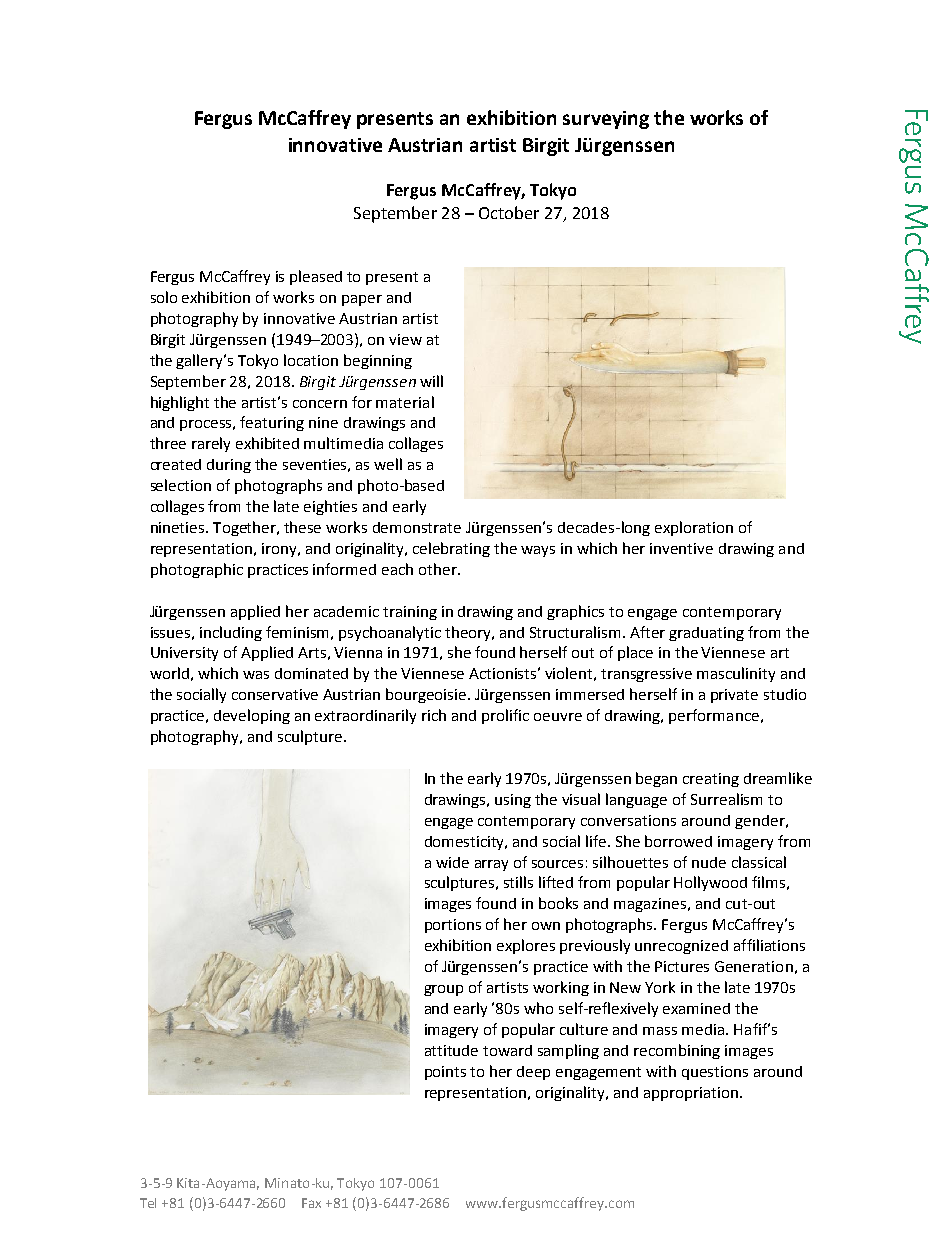  Describe the element at coordinates (509, 212) in the image. I see `October` at that location.
